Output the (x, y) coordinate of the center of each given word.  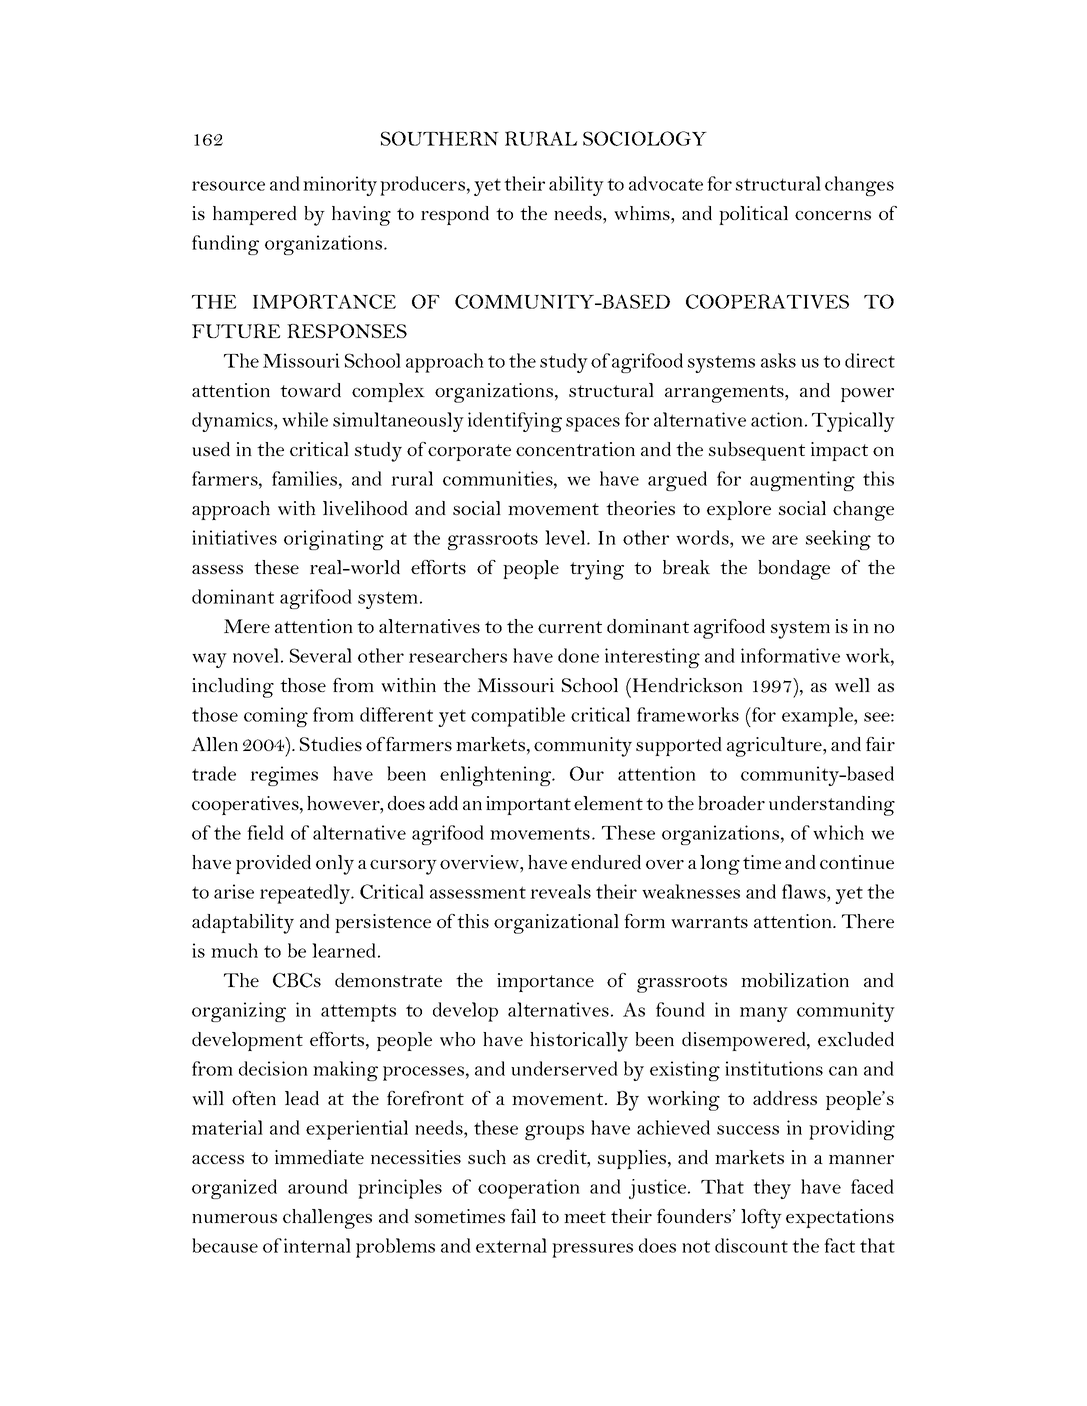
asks (778, 360)
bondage (794, 570)
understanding (832, 806)
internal (317, 1245)
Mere (247, 626)
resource (228, 186)
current (570, 627)
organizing (239, 1012)
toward (310, 390)
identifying (515, 422)
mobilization (795, 980)
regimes (284, 776)
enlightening (497, 776)
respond (455, 215)
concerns (833, 215)
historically (579, 1042)
